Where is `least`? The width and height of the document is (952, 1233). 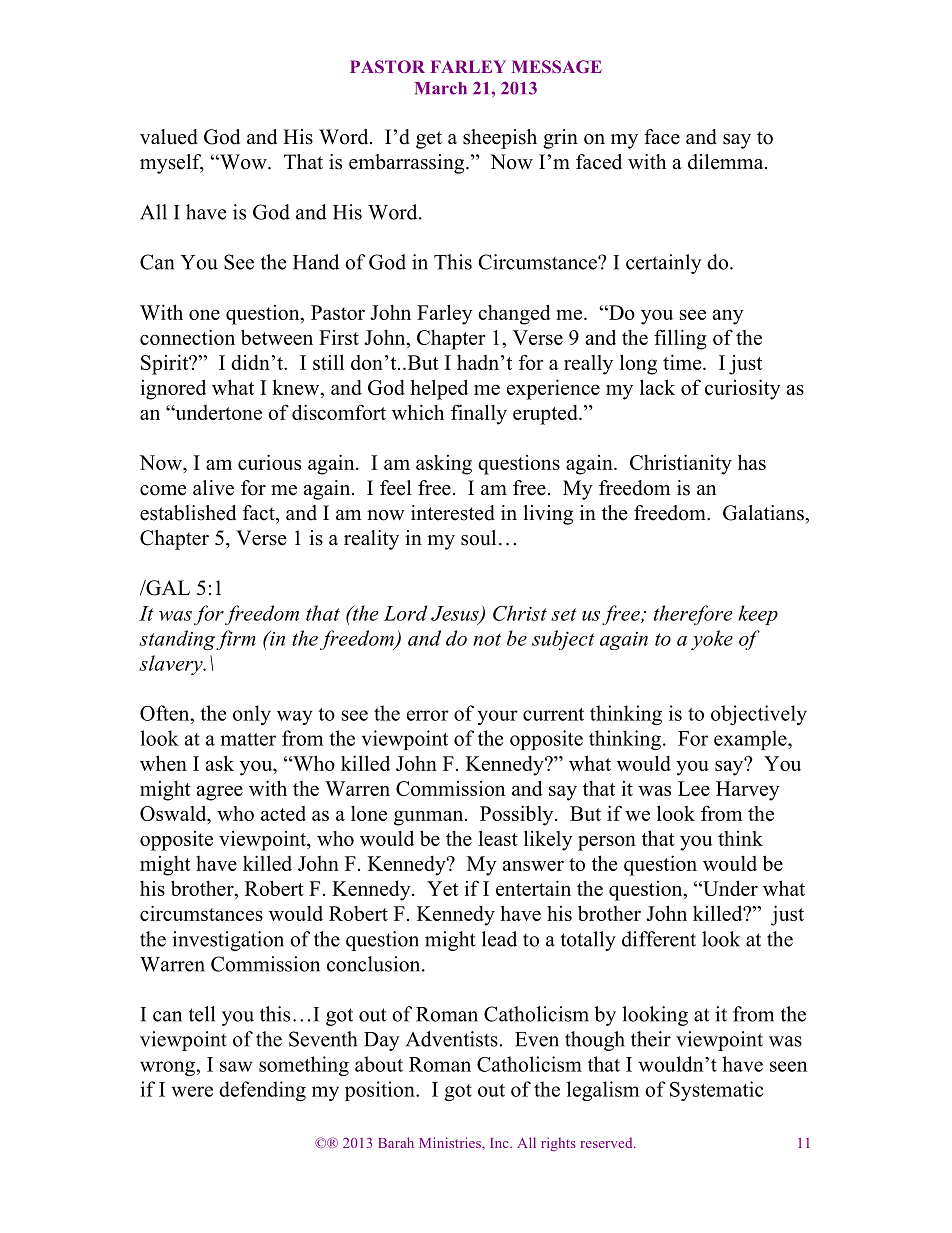 least is located at coordinates (498, 838).
